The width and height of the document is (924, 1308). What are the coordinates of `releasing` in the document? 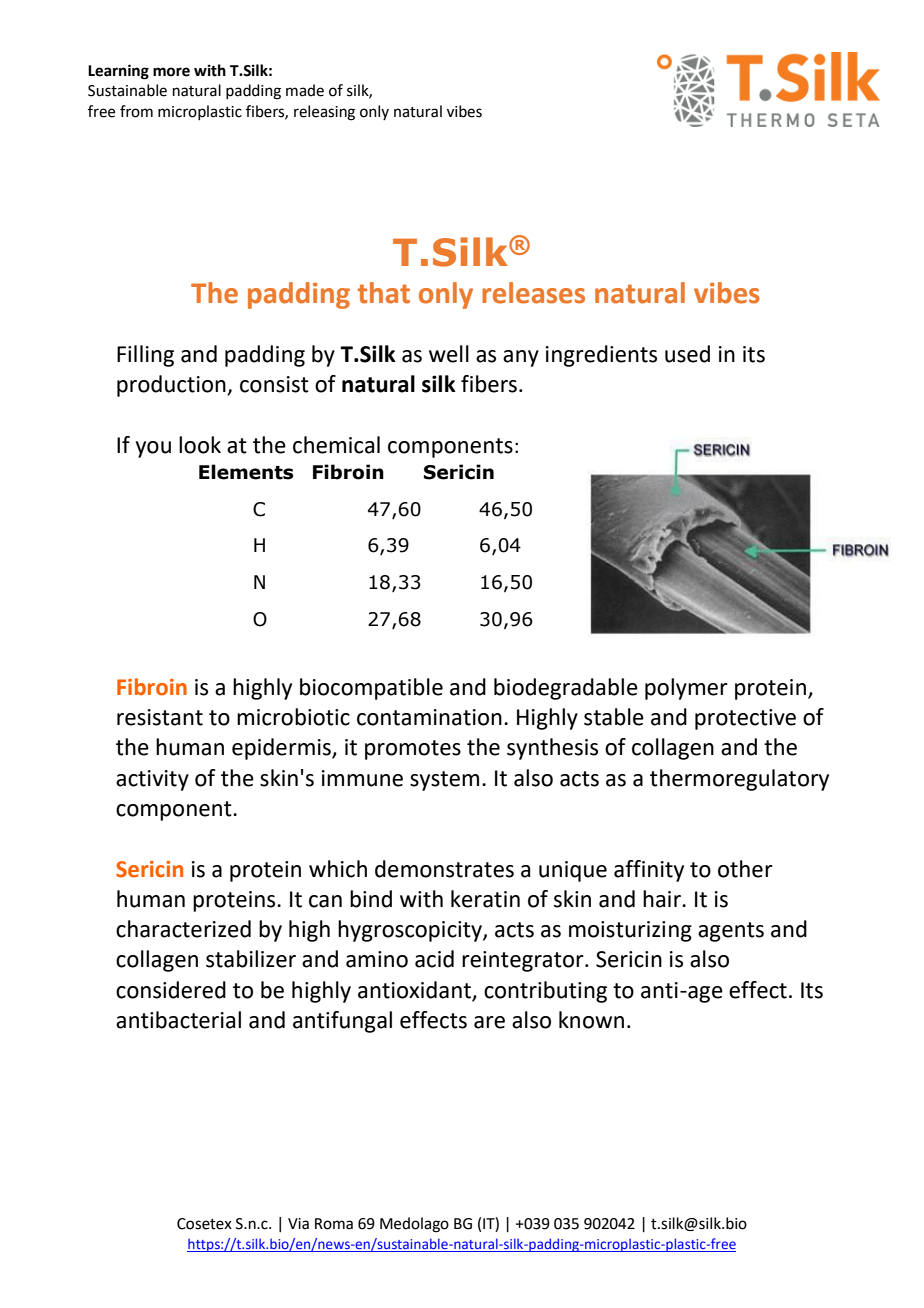 It's located at (324, 113).
